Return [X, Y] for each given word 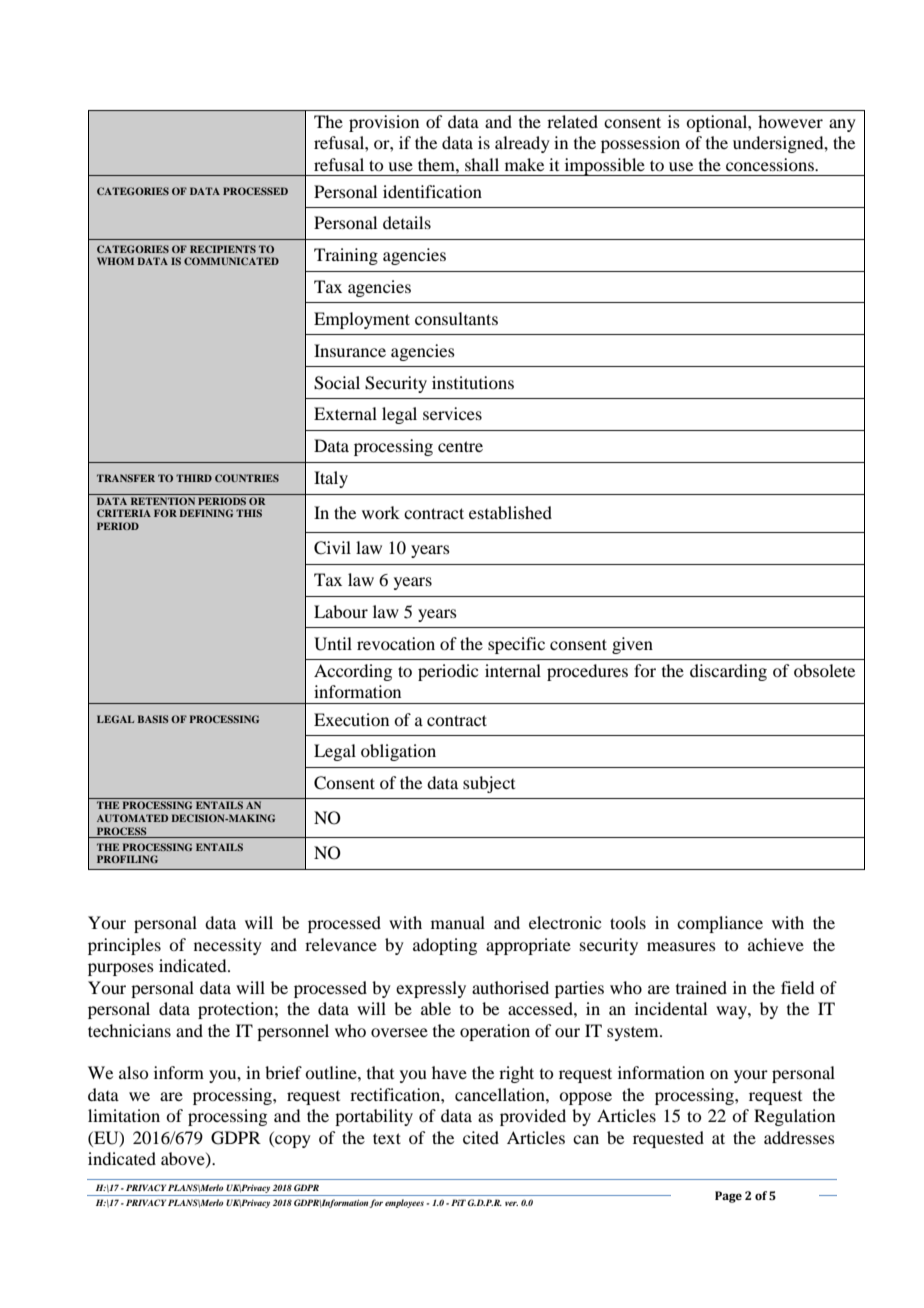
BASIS [152, 719]
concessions [771, 164]
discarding [728, 672]
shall [482, 164]
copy [292, 1141]
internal [513, 670]
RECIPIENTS [223, 249]
